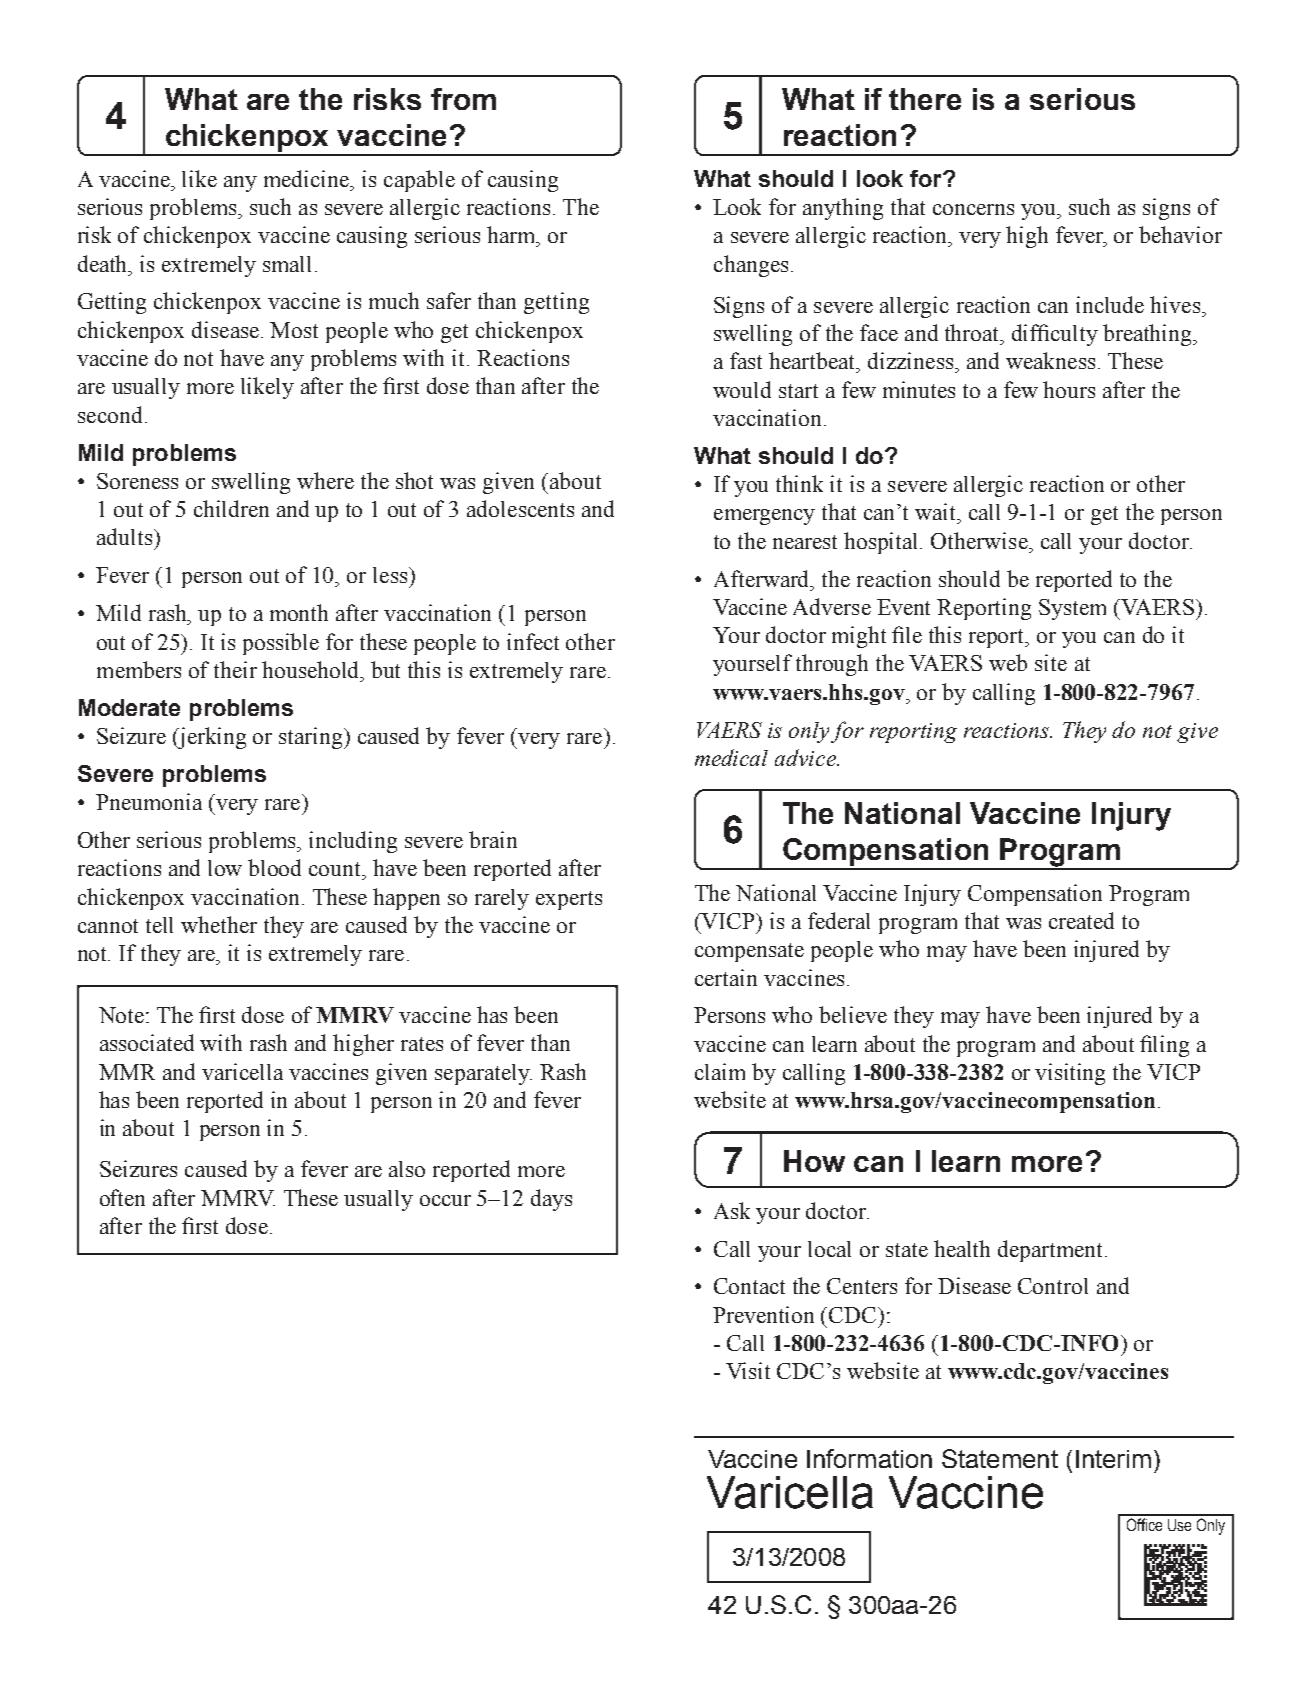 The image size is (1311, 1697). I want to click on often, so click(122, 1197).
